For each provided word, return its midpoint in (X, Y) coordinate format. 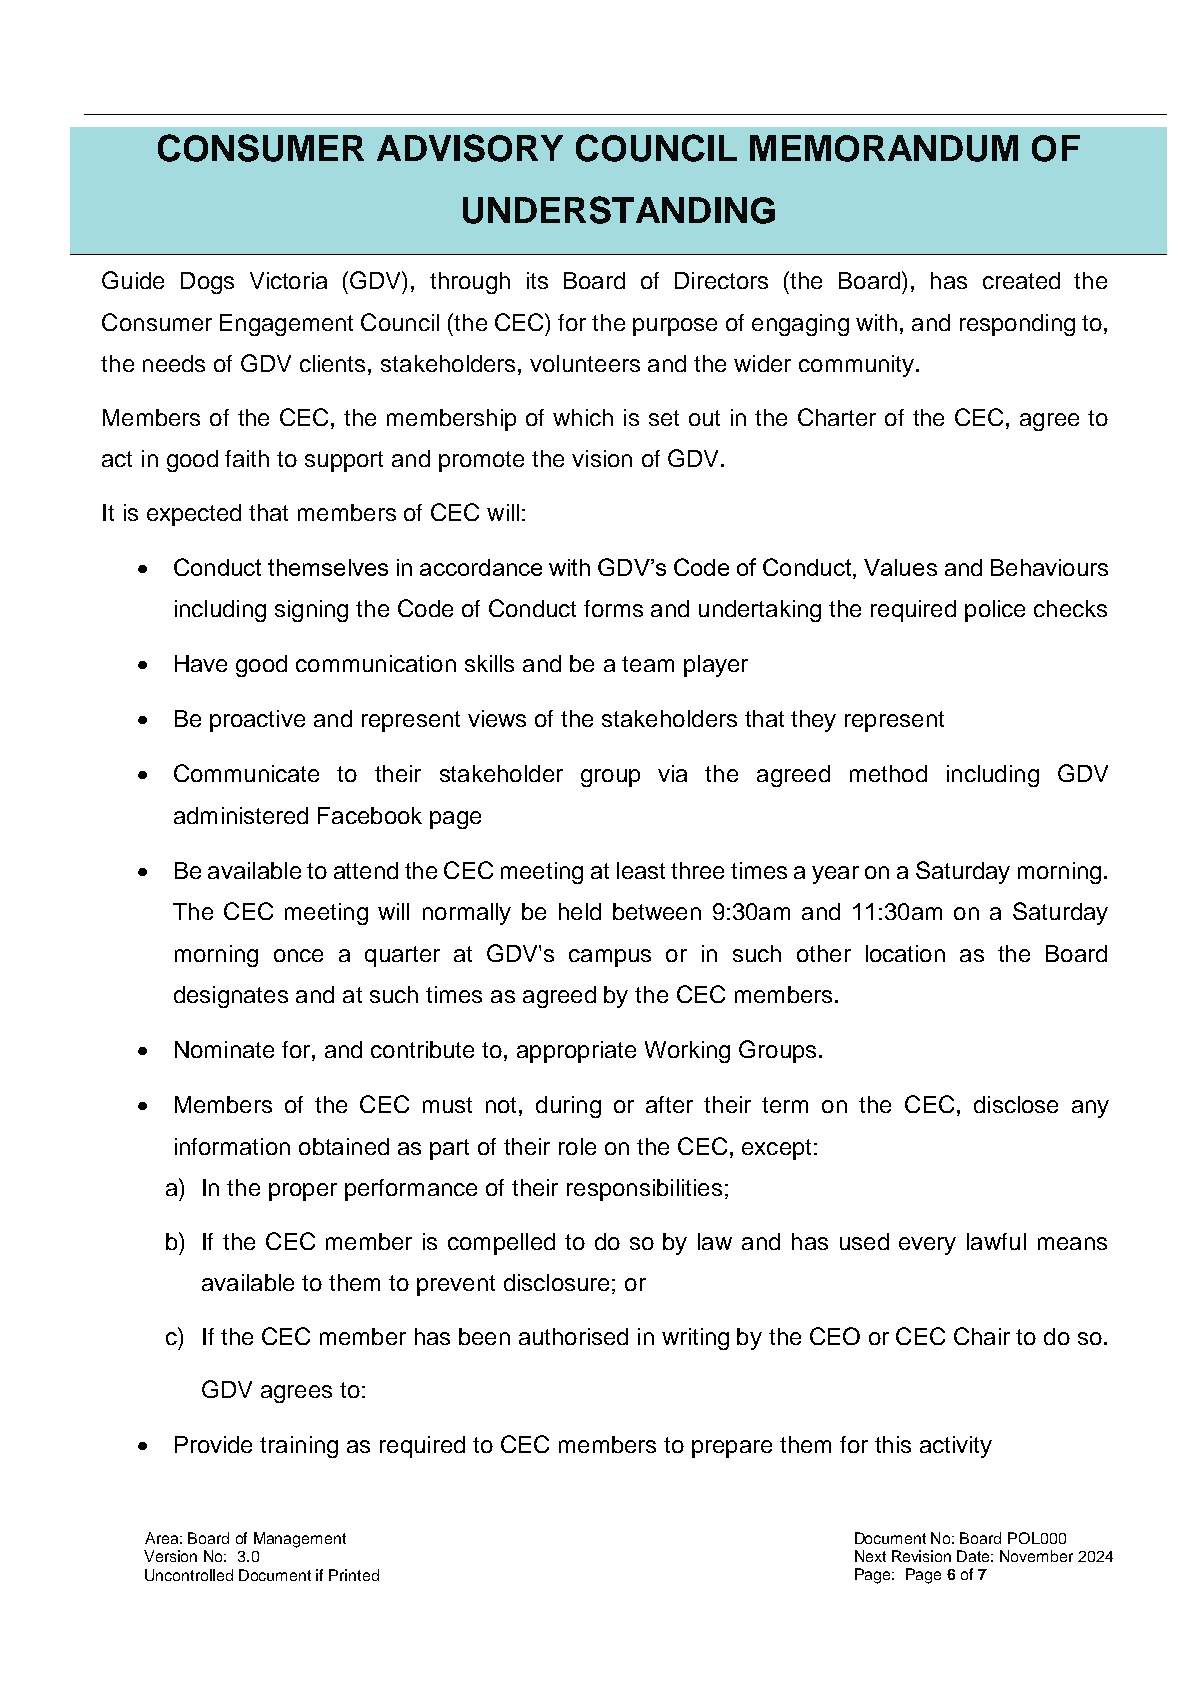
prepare (732, 1449)
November (1036, 1556)
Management (300, 1540)
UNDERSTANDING (619, 210)
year (835, 875)
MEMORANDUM (884, 148)
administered (241, 815)
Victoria (288, 280)
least (641, 870)
